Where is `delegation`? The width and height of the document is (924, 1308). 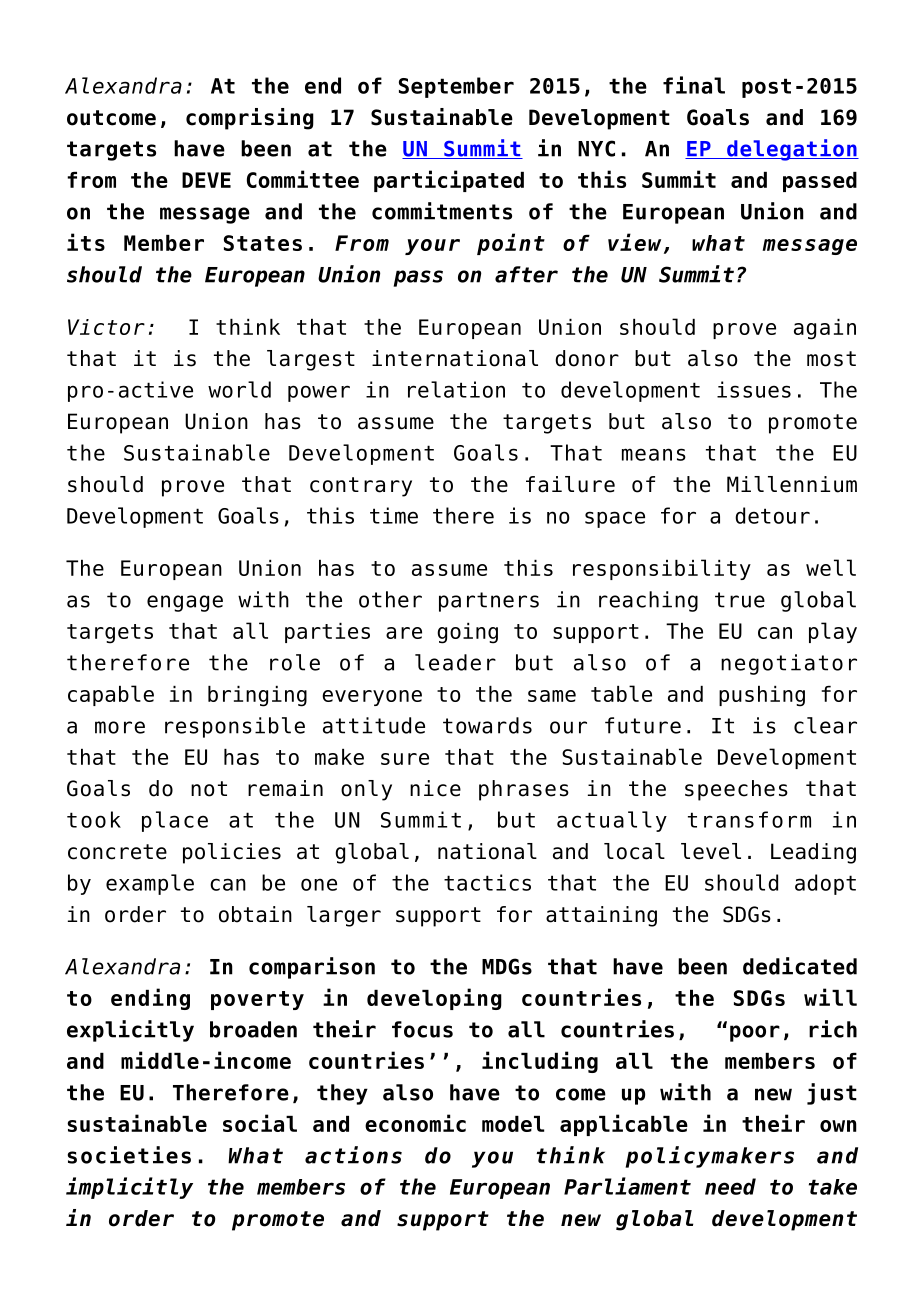 delegation is located at coordinates (792, 150).
